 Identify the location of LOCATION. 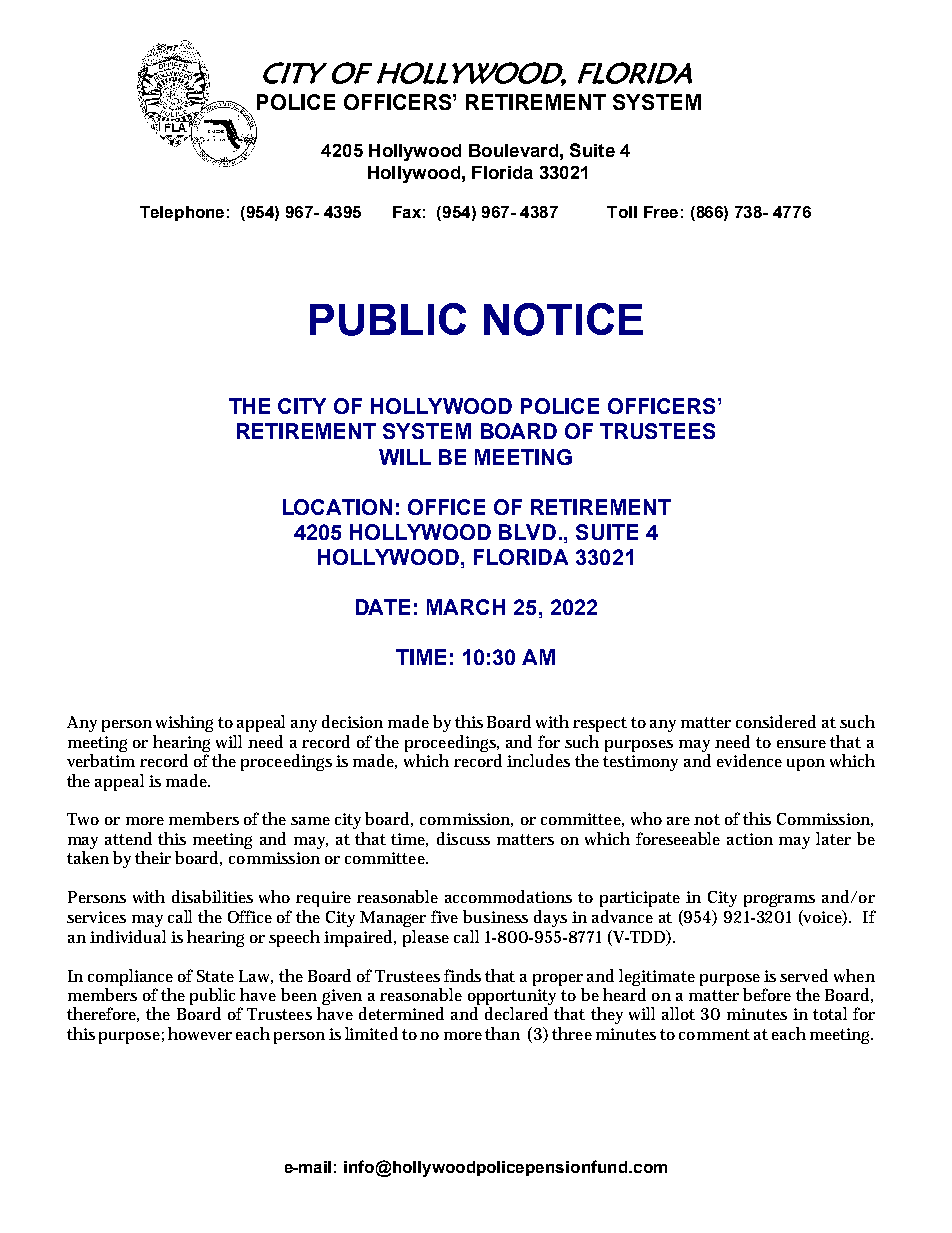
(337, 507).
